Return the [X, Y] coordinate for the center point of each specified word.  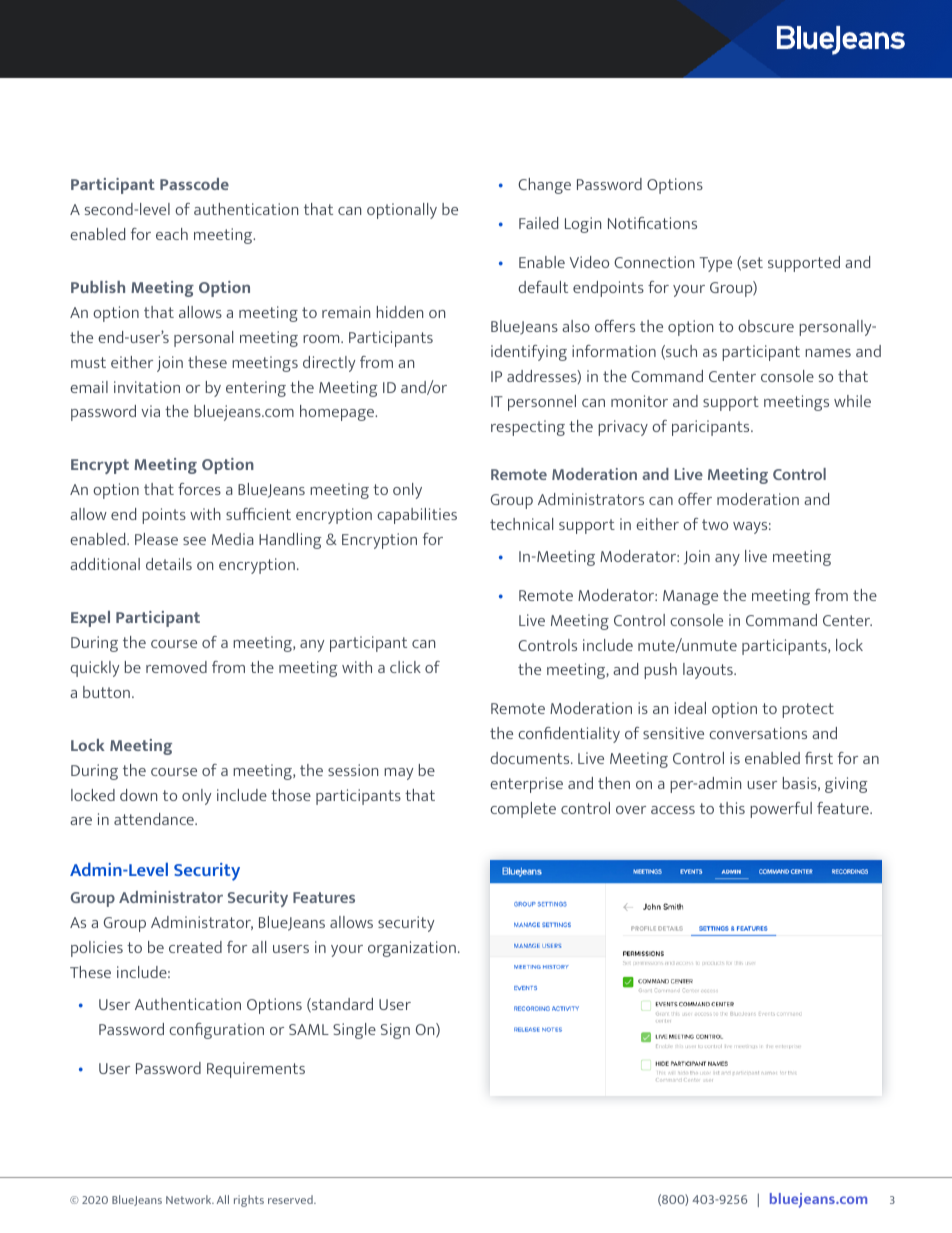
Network [190, 1199]
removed [176, 667]
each [172, 234]
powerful [781, 810]
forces [199, 489]
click [405, 667]
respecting [528, 428]
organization [412, 949]
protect [808, 710]
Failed [538, 223]
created [195, 947]
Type [716, 264]
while [852, 401]
